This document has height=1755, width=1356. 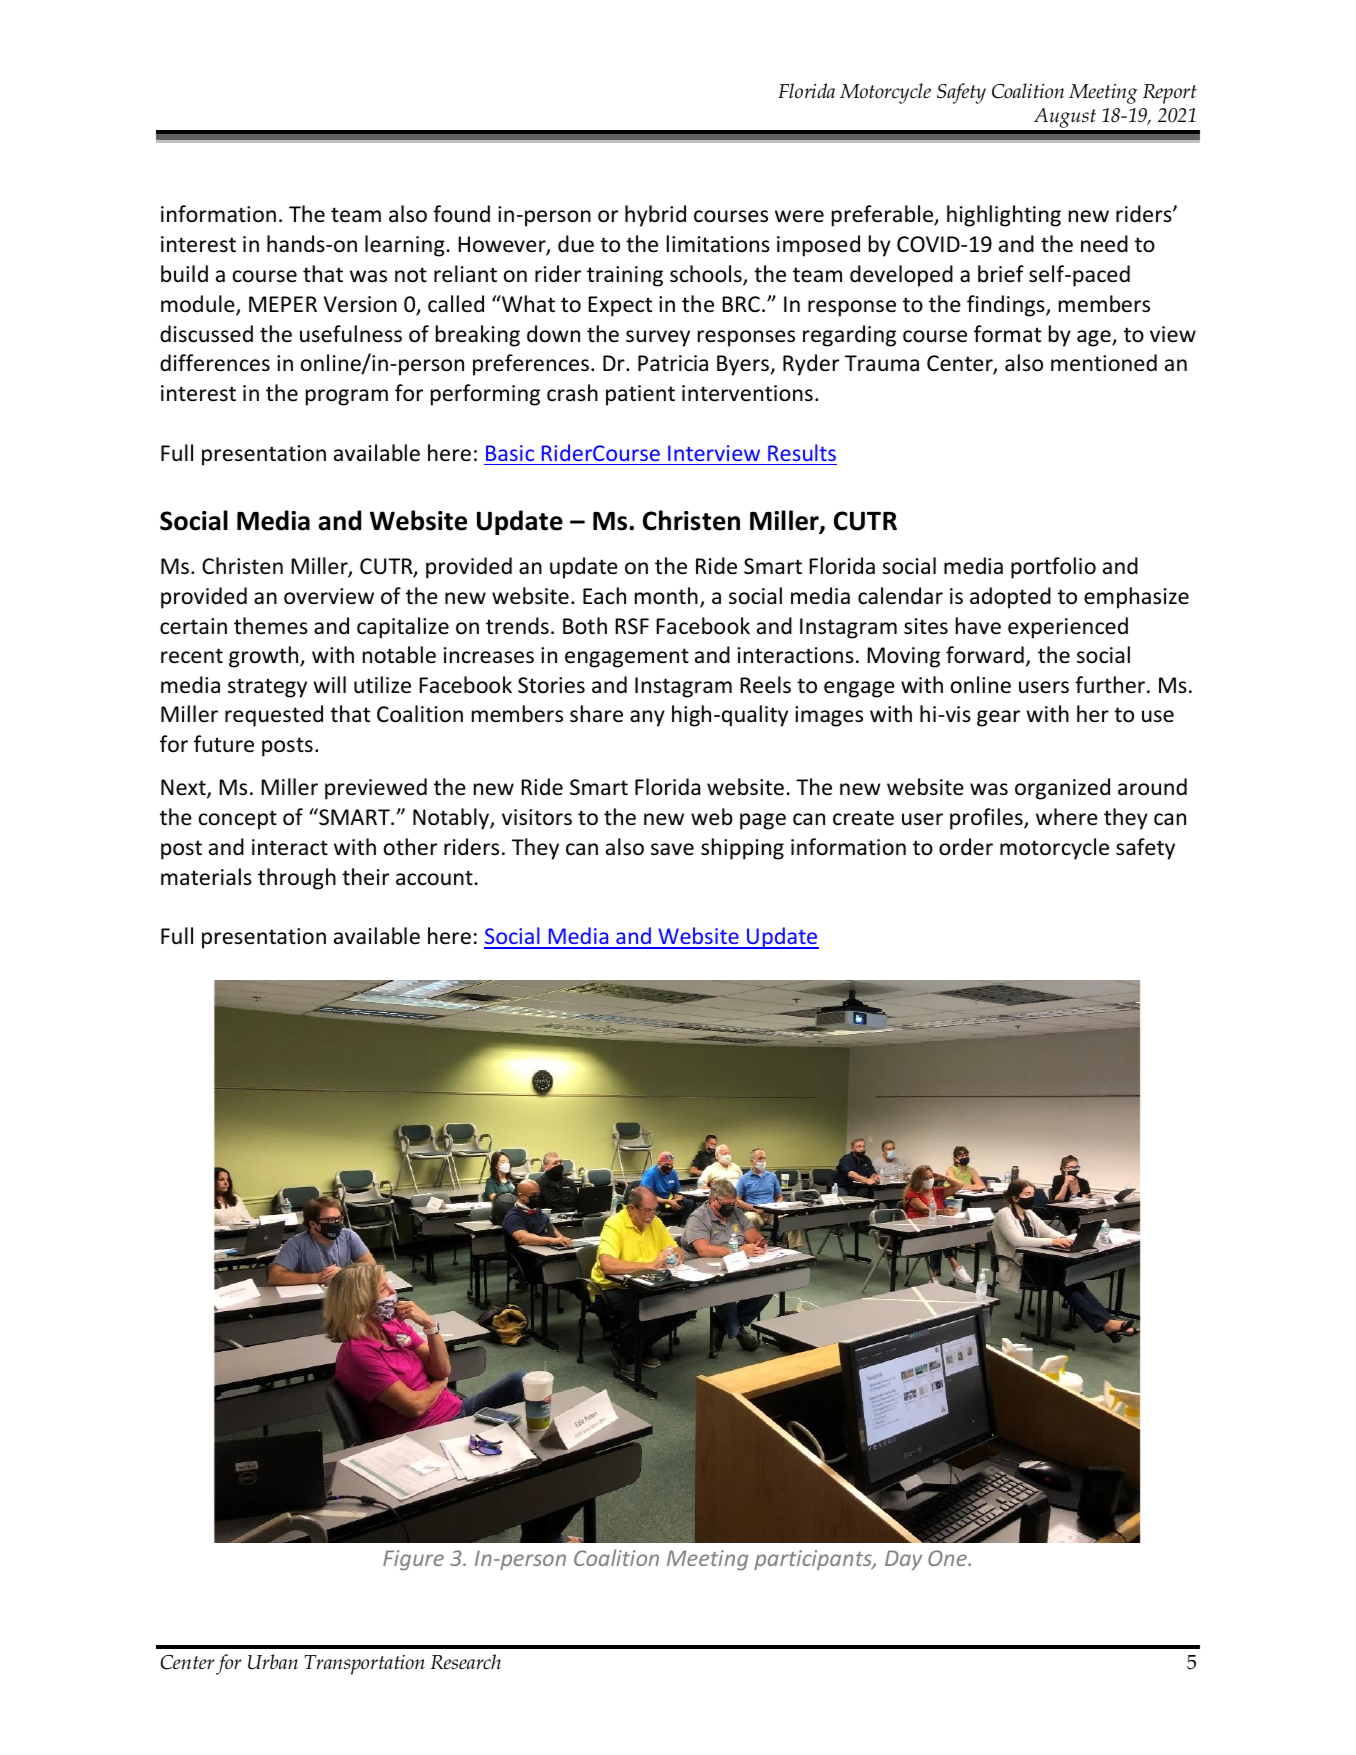 What do you see at coordinates (966, 847) in the document?
I see `order` at bounding box center [966, 847].
